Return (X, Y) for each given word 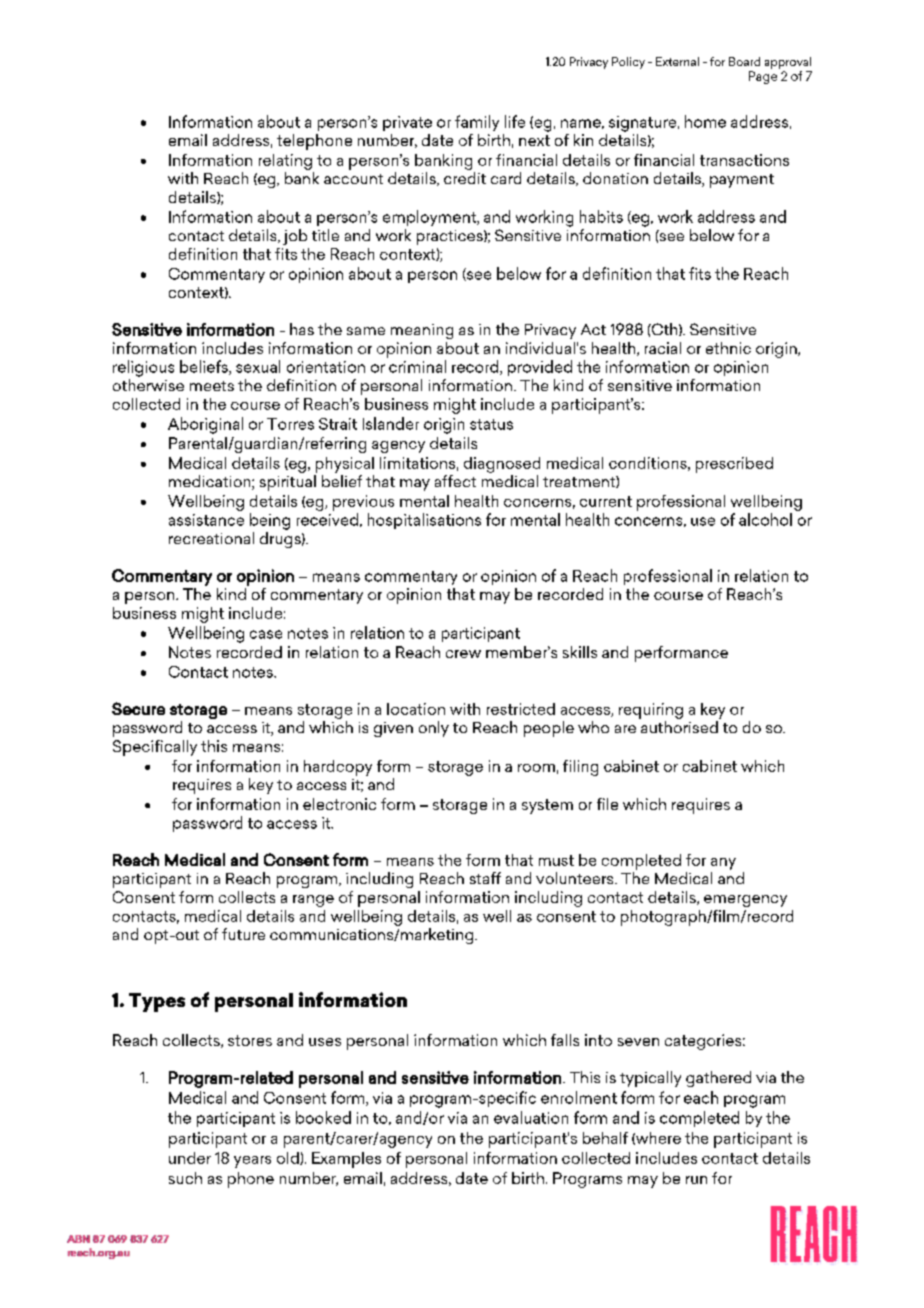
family (477, 123)
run (696, 1180)
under (190, 1158)
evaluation (531, 1117)
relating (285, 162)
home (705, 121)
